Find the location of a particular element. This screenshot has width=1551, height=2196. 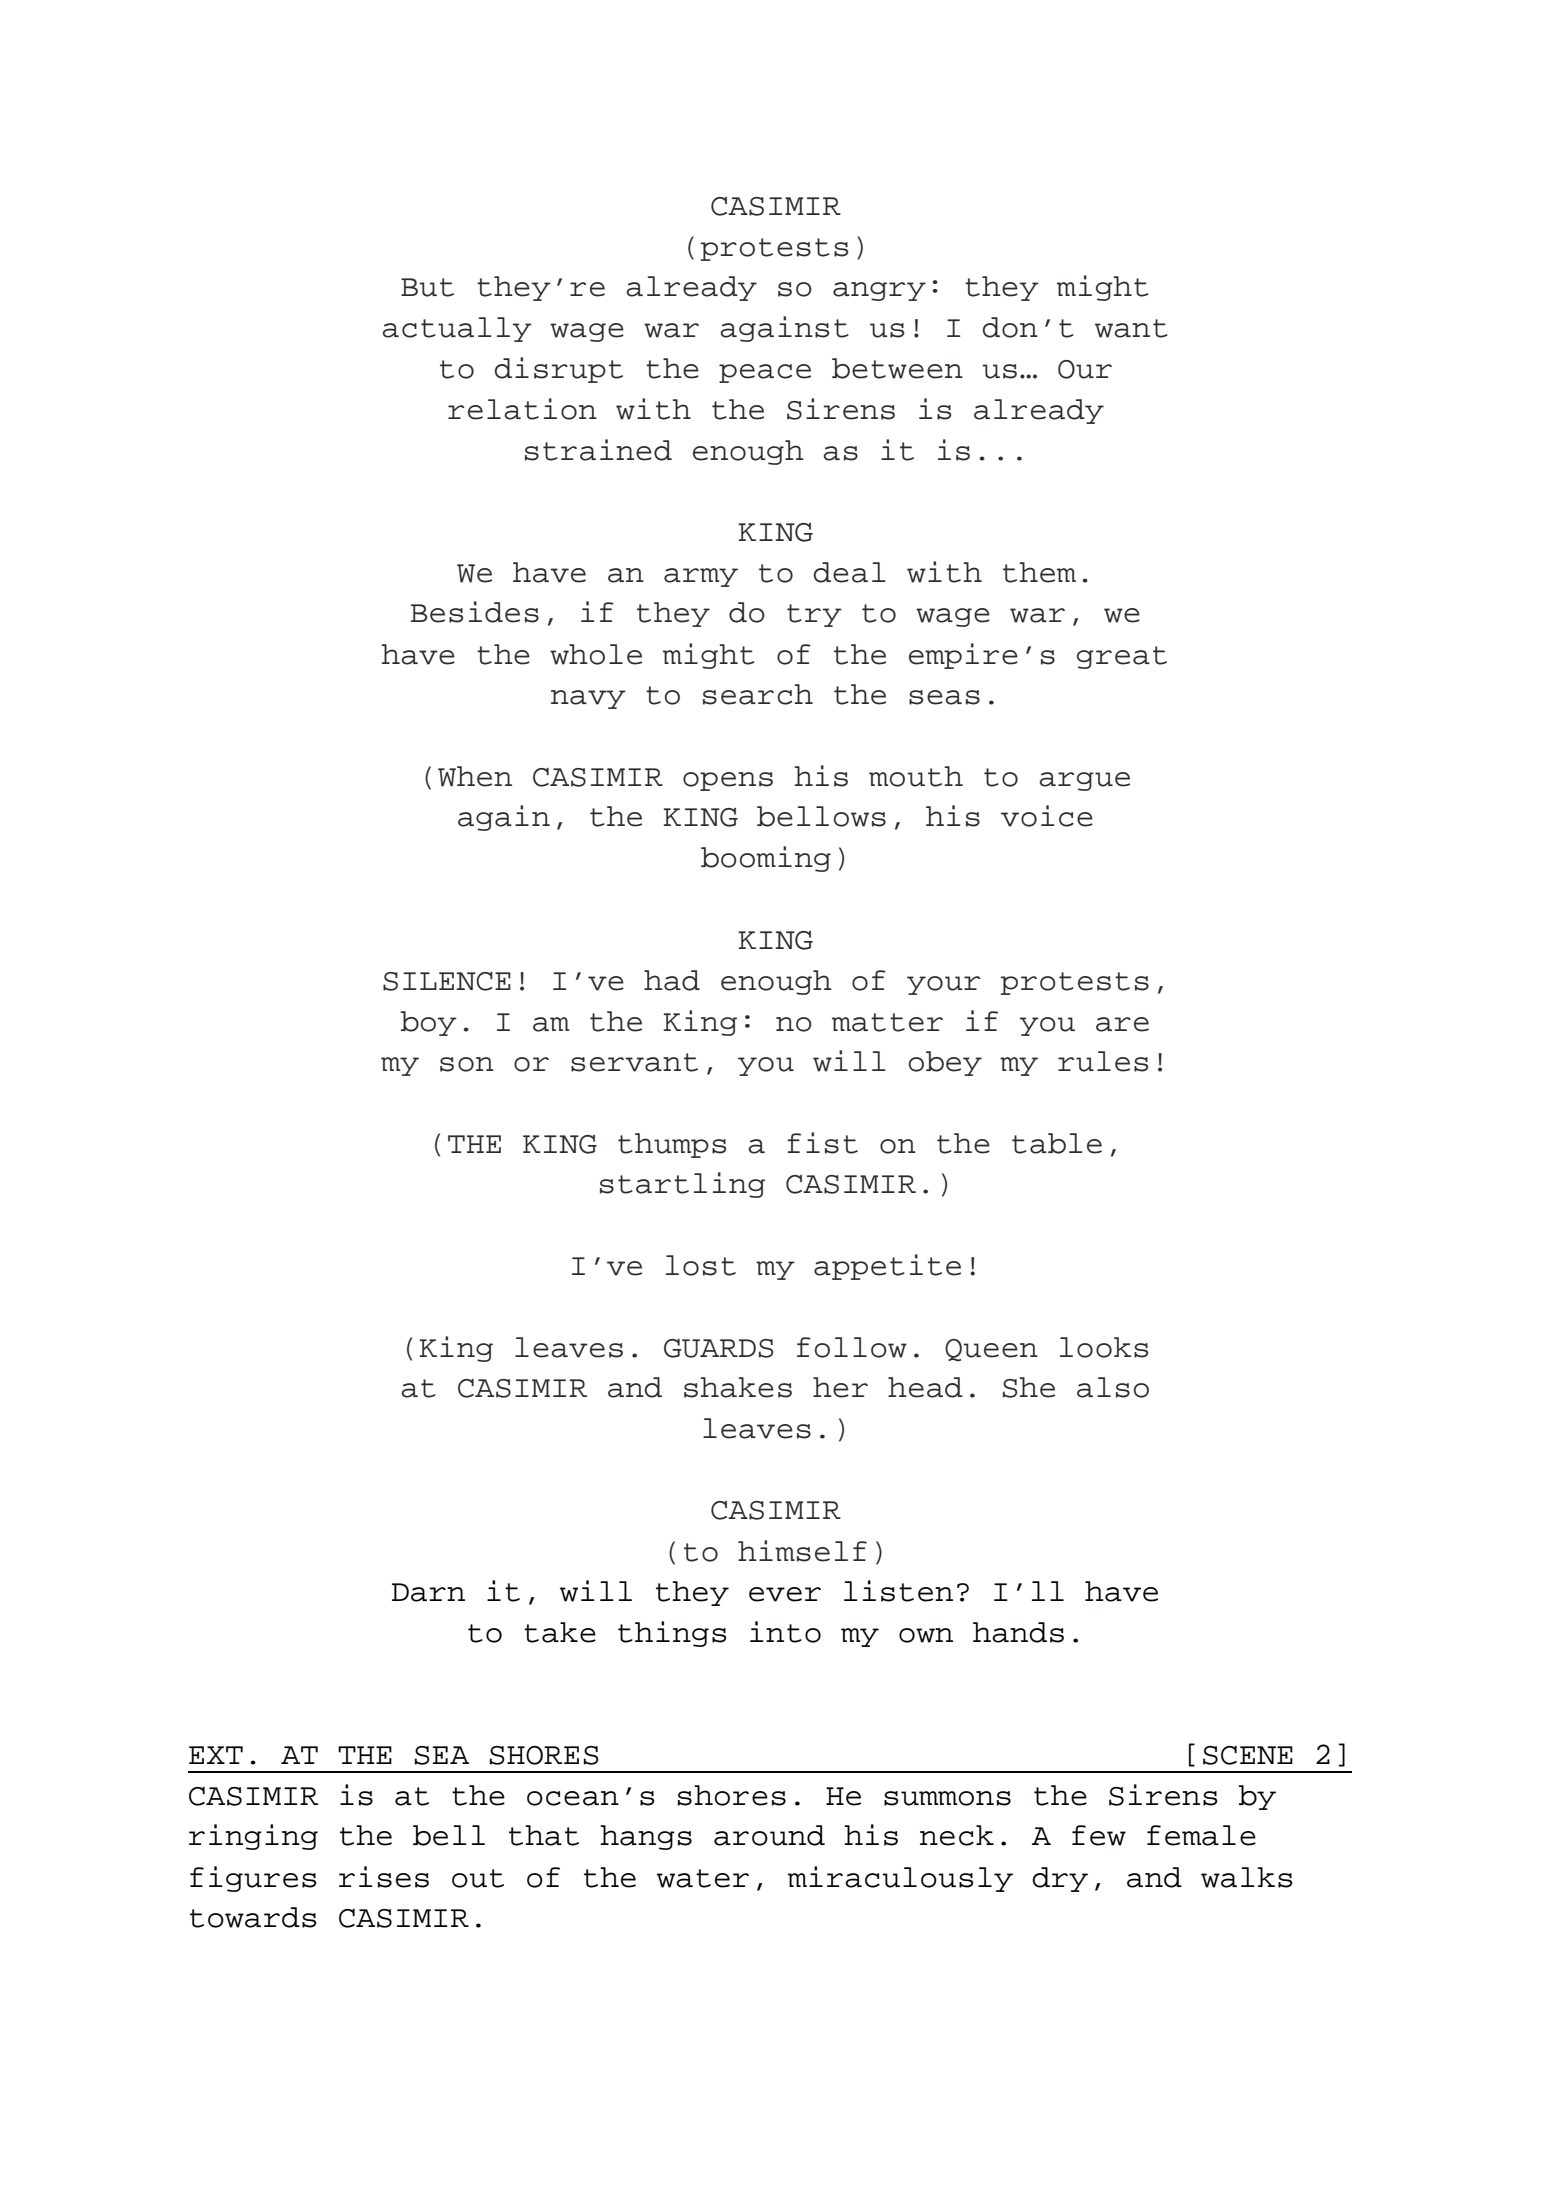

booming is located at coordinates (766, 859).
